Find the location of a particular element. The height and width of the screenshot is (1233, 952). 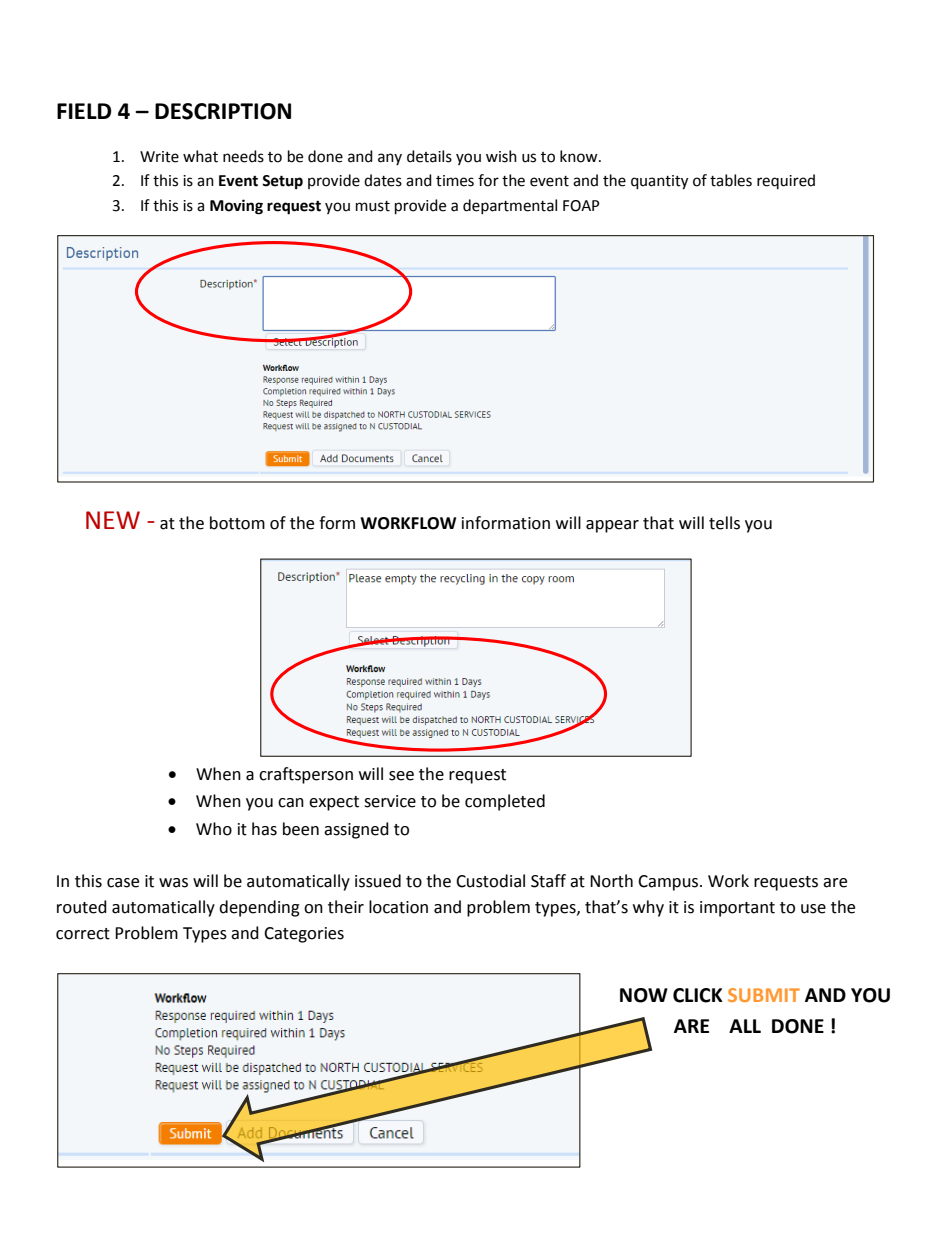

location is located at coordinates (398, 907).
